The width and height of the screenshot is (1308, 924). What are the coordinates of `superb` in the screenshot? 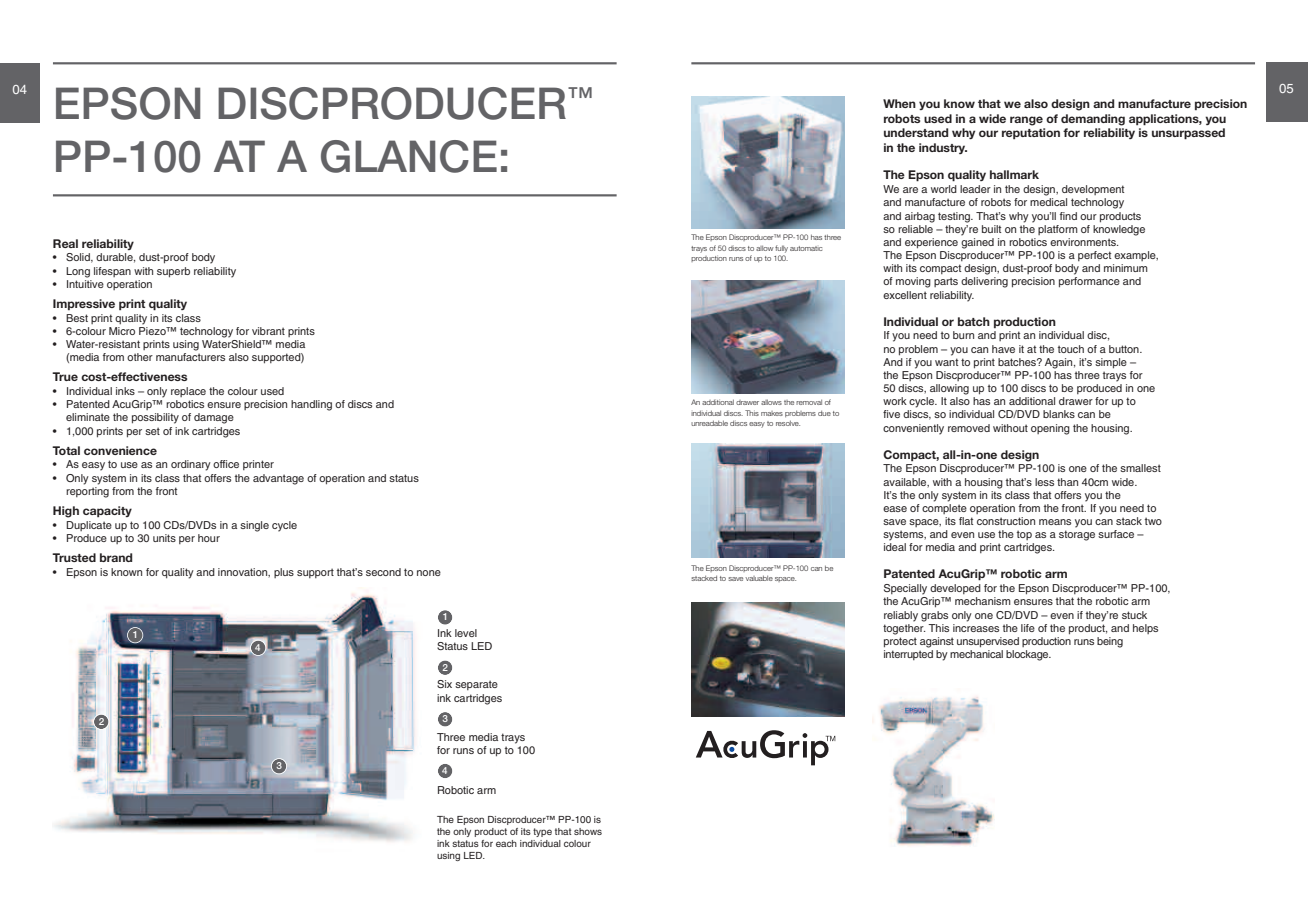 It's located at (173, 272).
